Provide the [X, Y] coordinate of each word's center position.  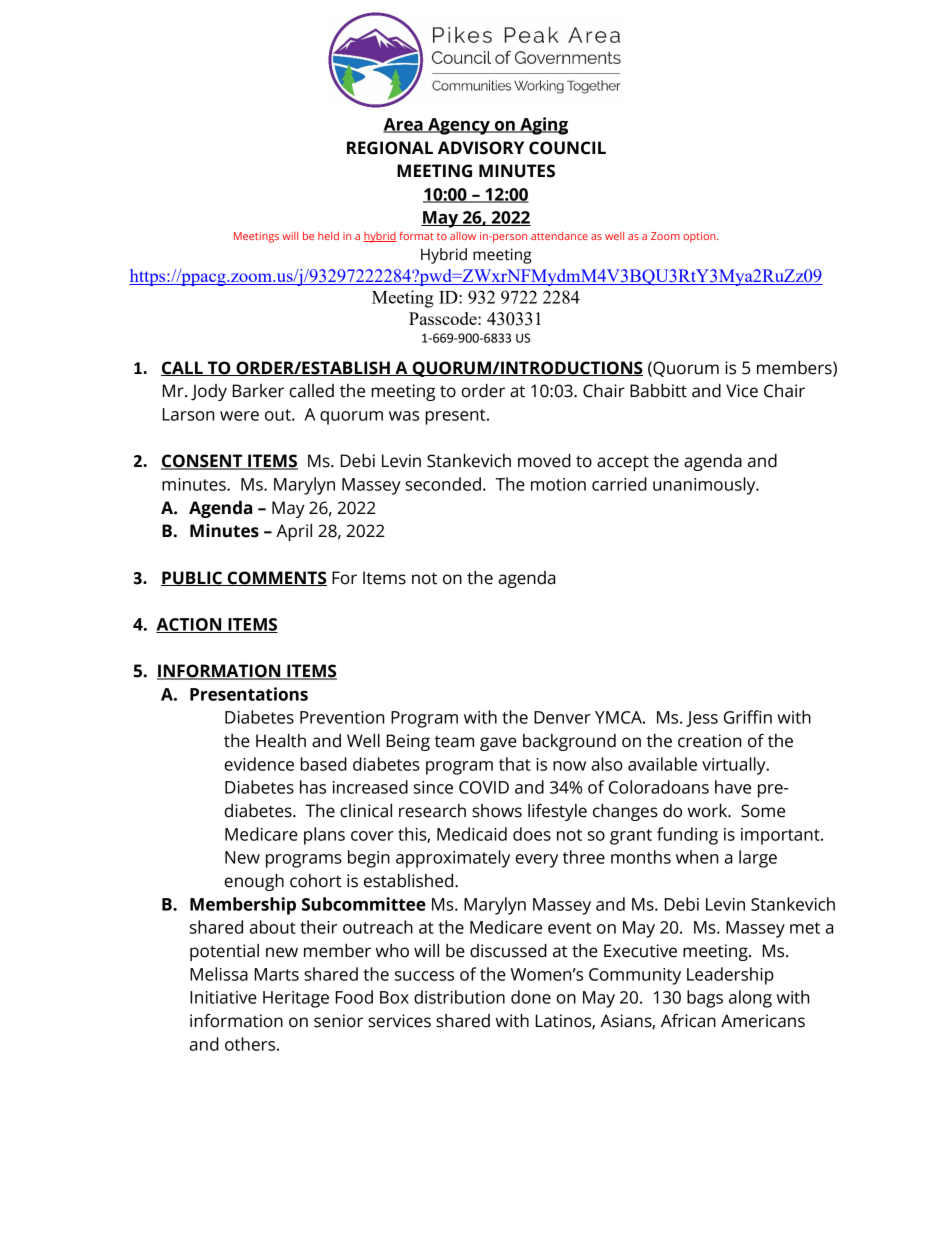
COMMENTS [276, 578]
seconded [443, 484]
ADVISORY [481, 148]
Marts [277, 974]
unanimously [705, 486]
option [700, 237]
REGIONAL [390, 148]
